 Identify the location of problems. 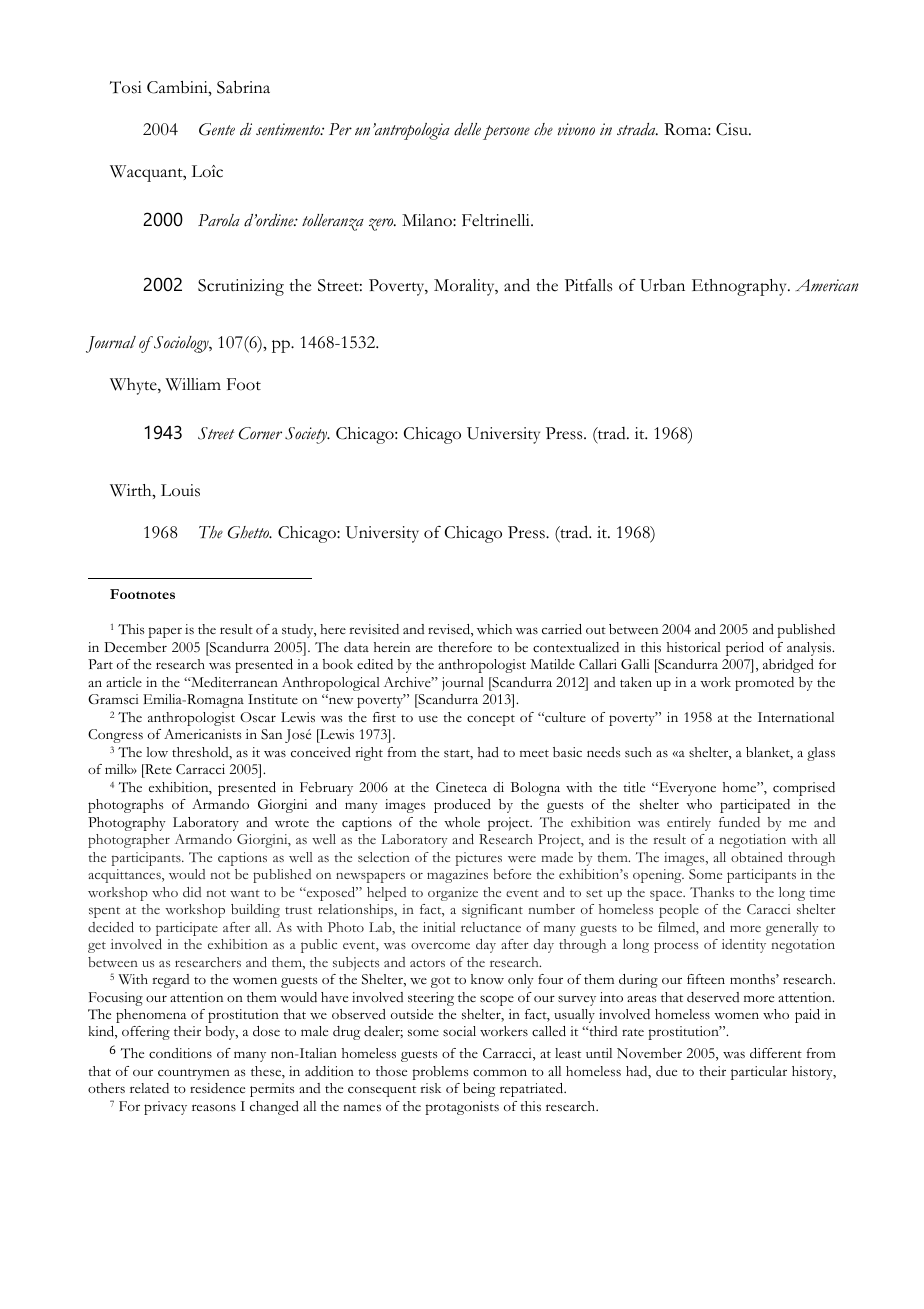
(440, 1073).
